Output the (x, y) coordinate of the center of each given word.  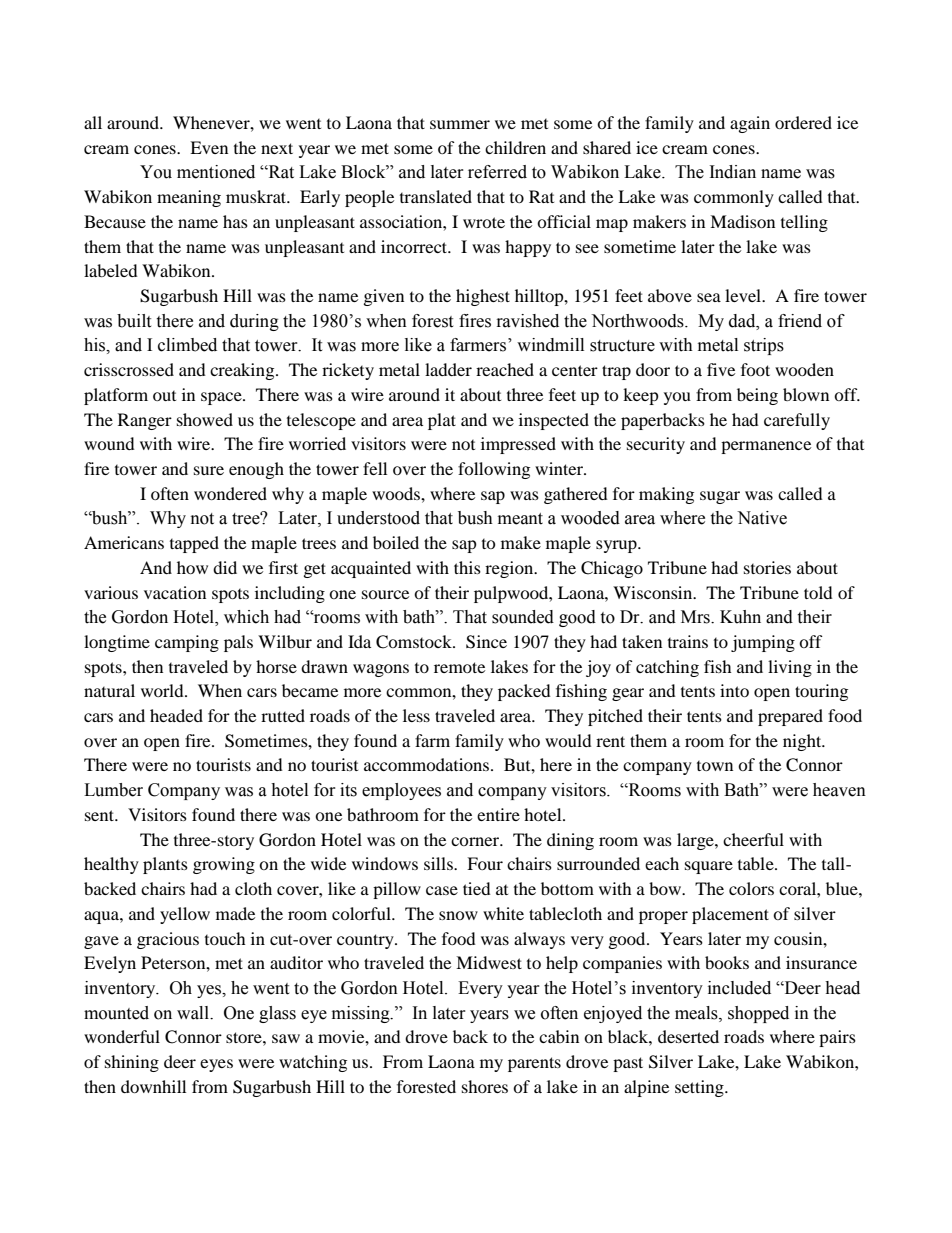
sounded (523, 617)
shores (485, 1086)
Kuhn (740, 617)
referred (497, 172)
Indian (733, 172)
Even (209, 147)
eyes (216, 1065)
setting (700, 1088)
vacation (175, 592)
